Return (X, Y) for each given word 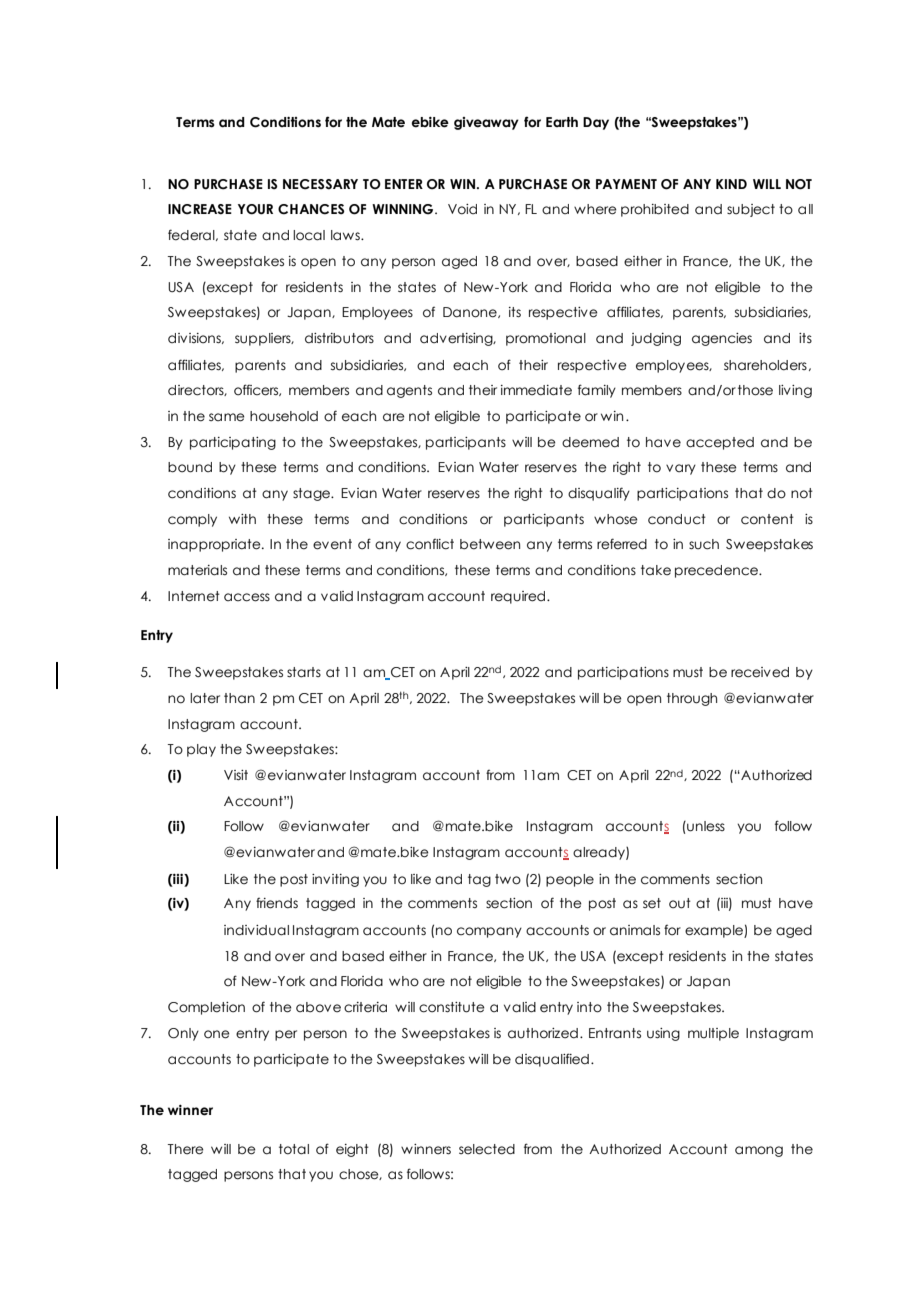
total (294, 1149)
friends (277, 903)
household (284, 416)
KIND (731, 184)
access (247, 597)
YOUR (255, 209)
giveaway (486, 123)
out (680, 903)
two (508, 879)
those (755, 390)
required (518, 597)
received (760, 672)
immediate (536, 390)
